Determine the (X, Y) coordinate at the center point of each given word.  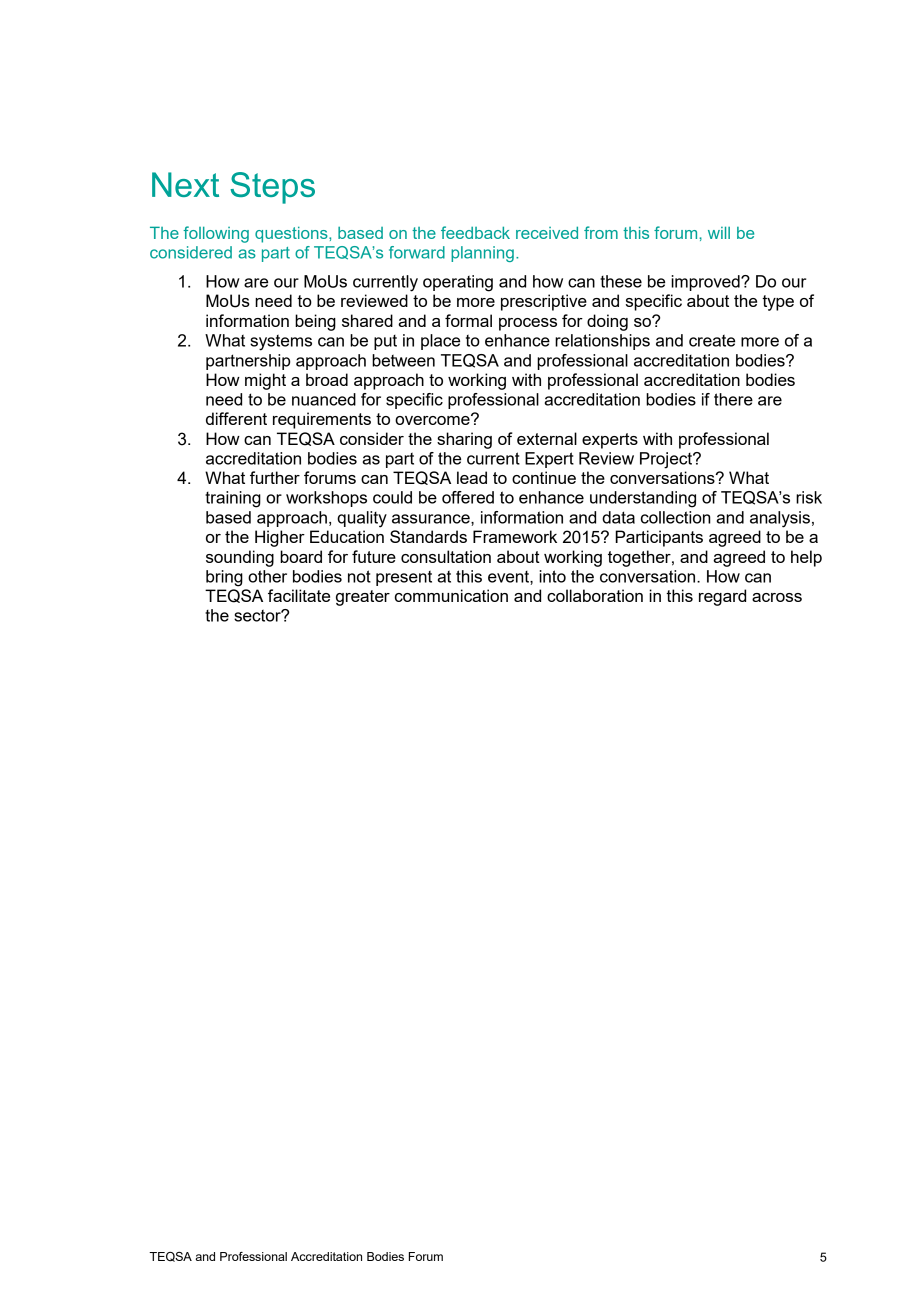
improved (706, 283)
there (733, 399)
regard (722, 597)
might (265, 381)
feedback (475, 232)
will (719, 232)
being (315, 322)
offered (468, 497)
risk (809, 497)
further (275, 477)
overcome (433, 419)
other (267, 576)
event (509, 577)
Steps (272, 188)
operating (458, 283)
